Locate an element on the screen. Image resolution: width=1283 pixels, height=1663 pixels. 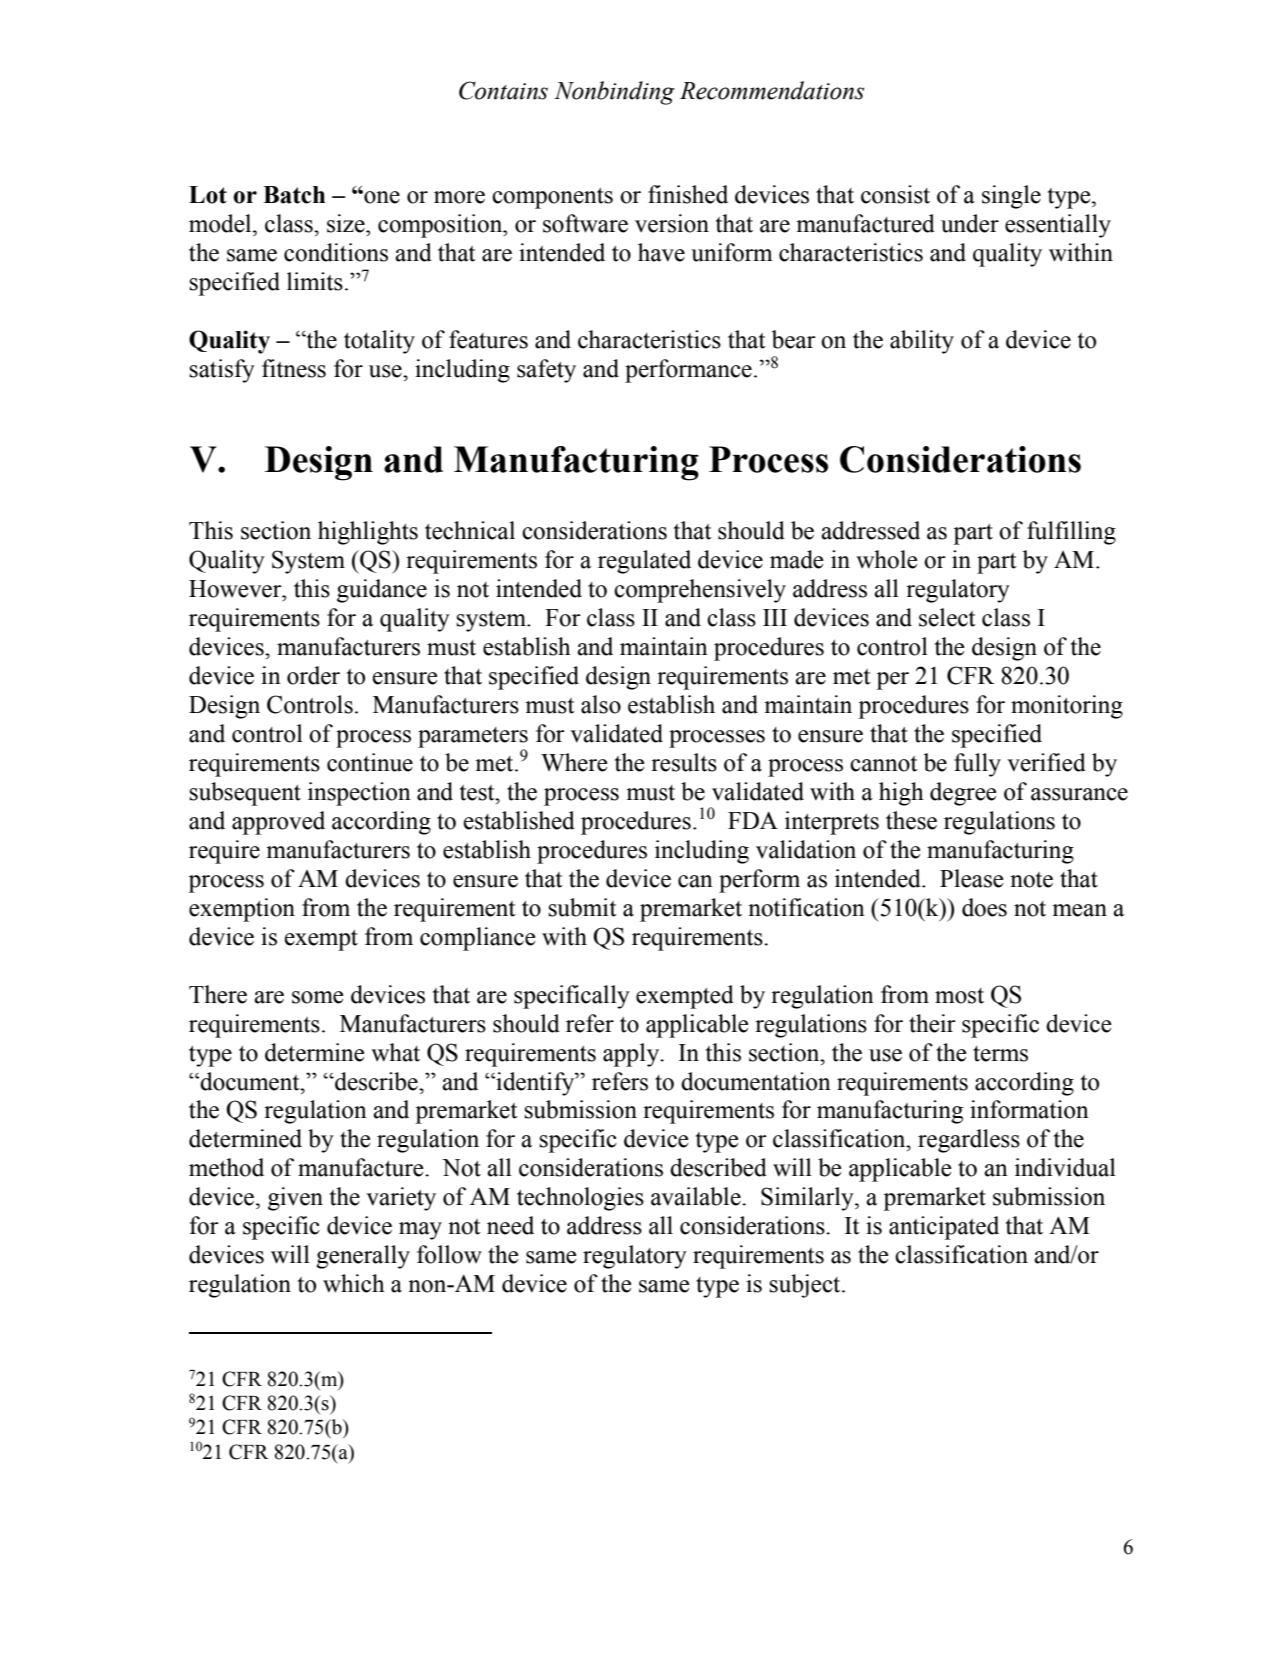
order is located at coordinates (313, 675).
